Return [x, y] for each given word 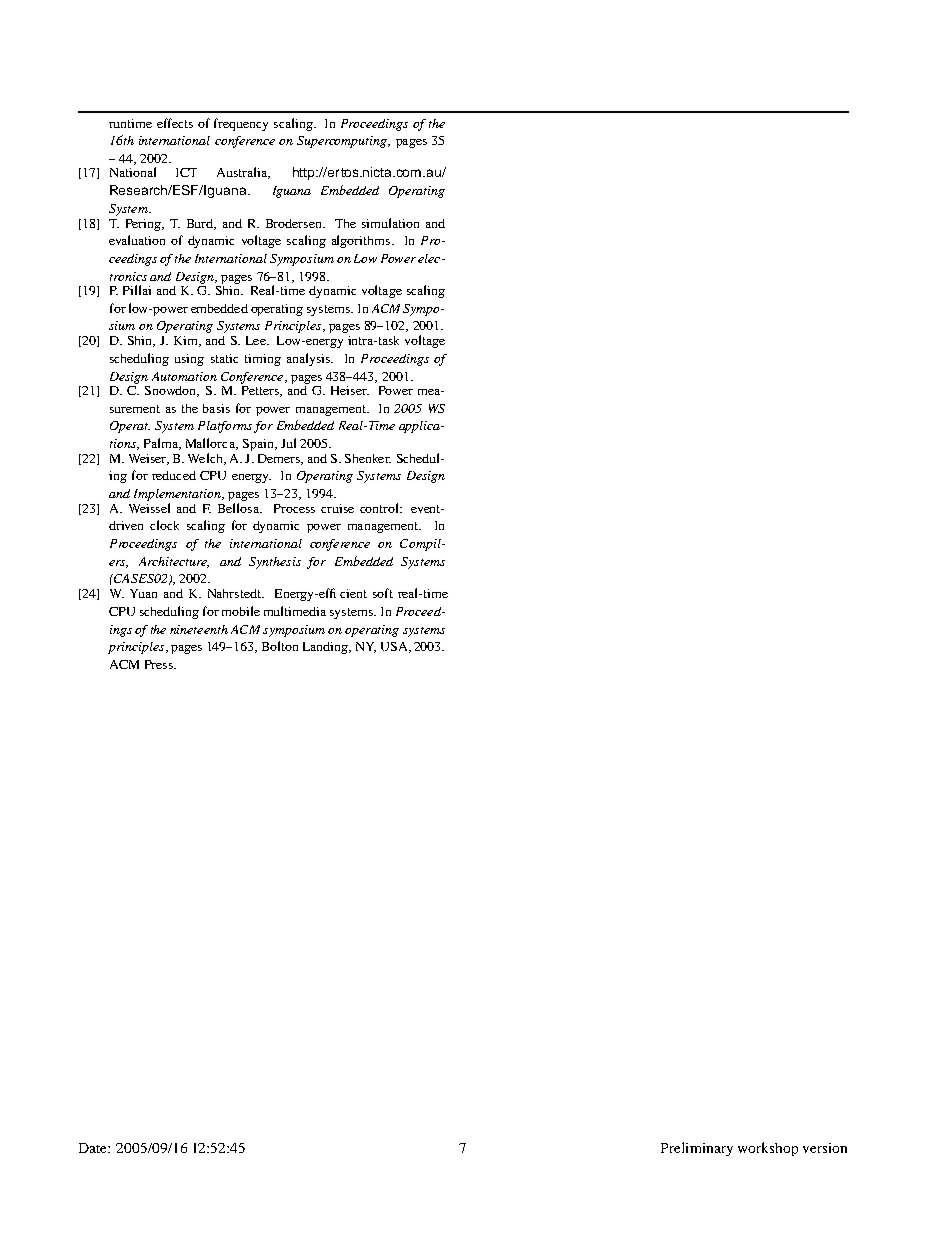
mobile [241, 611]
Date [94, 1148]
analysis [309, 359]
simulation [390, 223]
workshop [768, 1149]
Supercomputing [343, 142]
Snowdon [172, 391]
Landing [326, 648]
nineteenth [199, 629]
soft [383, 593]
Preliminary [697, 1149]
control [380, 508]
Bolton [280, 646]
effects [175, 123]
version [825, 1148]
